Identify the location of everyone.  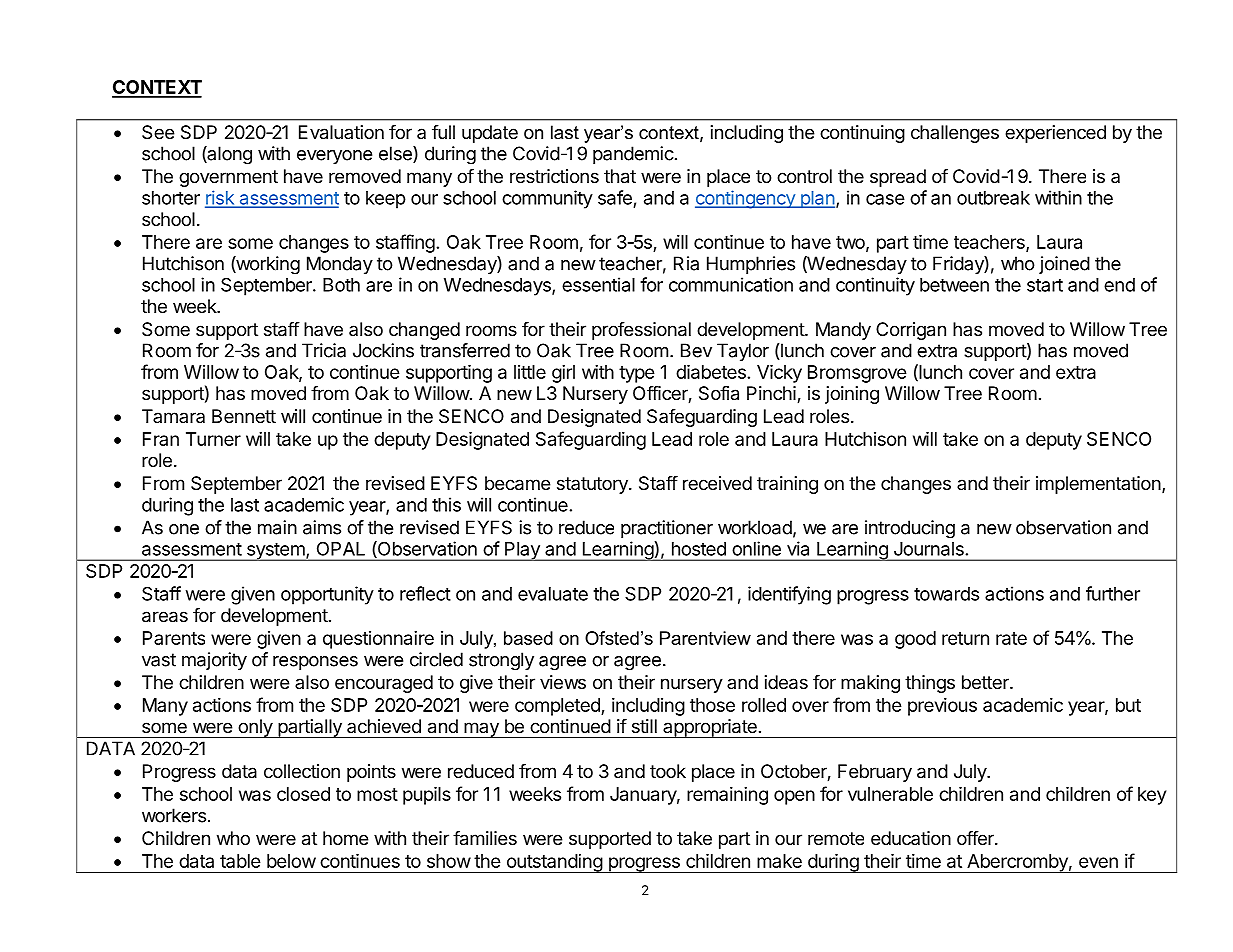
(334, 157).
